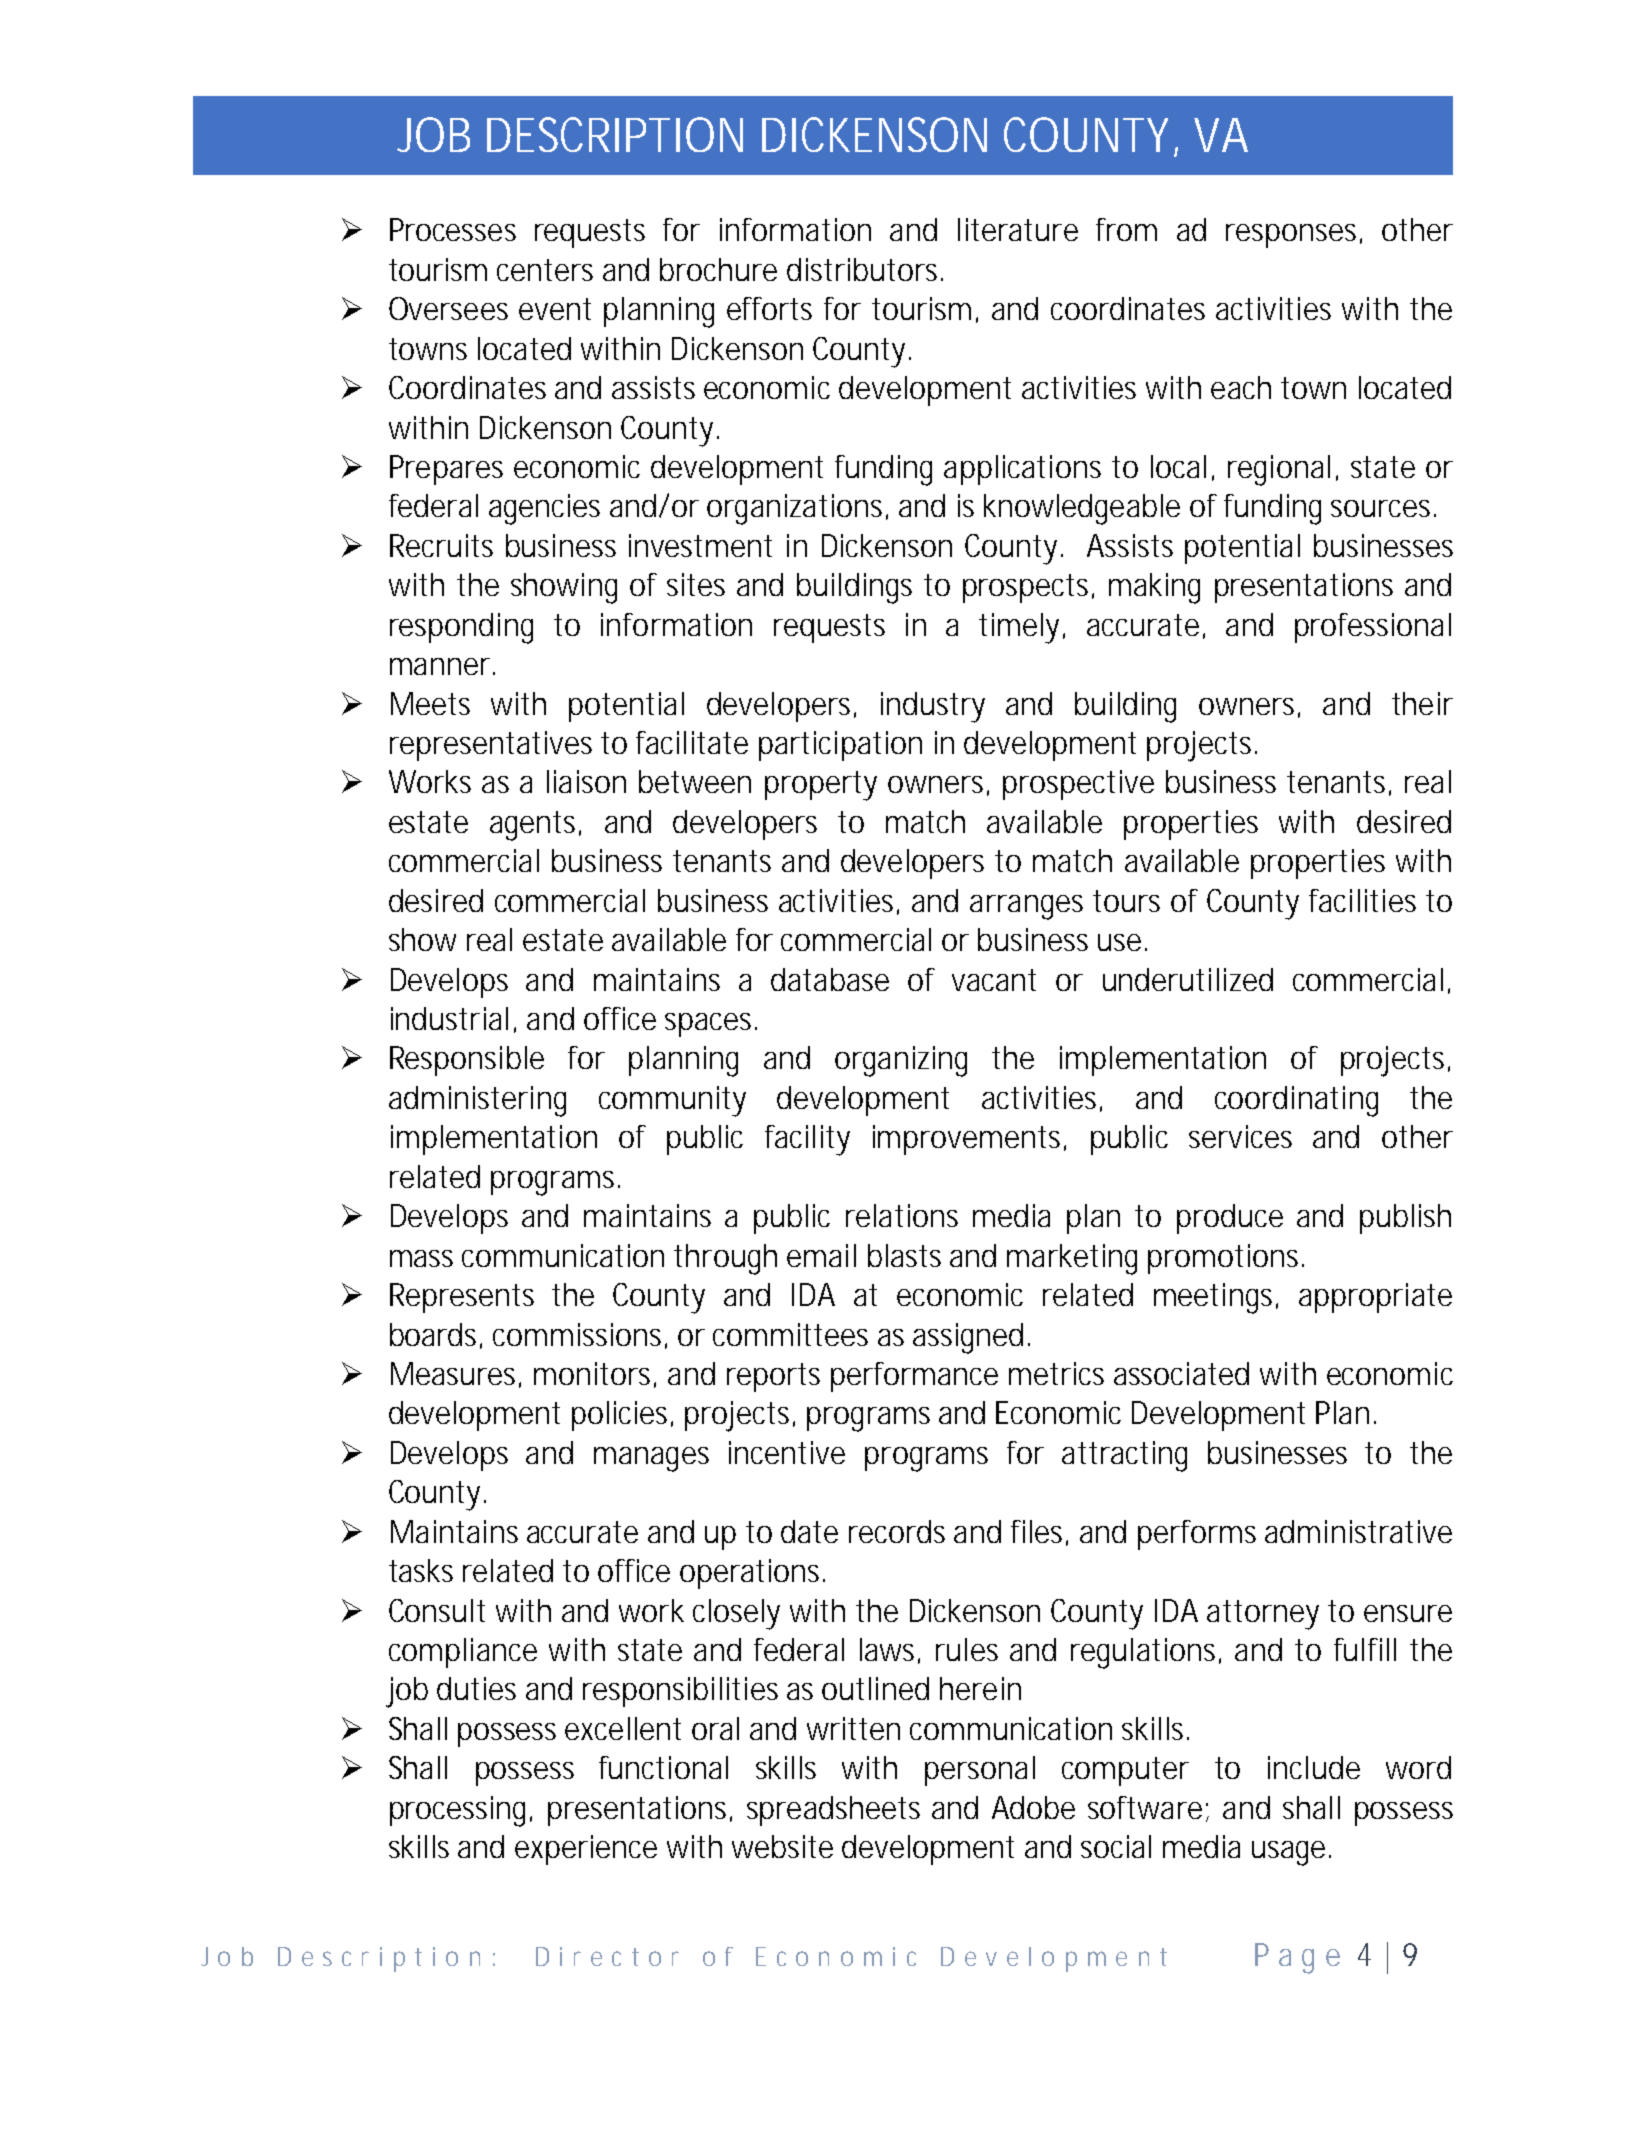 The width and height of the screenshot is (1647, 2132). Describe the element at coordinates (904, 1255) in the screenshot. I see `blasts` at that location.
